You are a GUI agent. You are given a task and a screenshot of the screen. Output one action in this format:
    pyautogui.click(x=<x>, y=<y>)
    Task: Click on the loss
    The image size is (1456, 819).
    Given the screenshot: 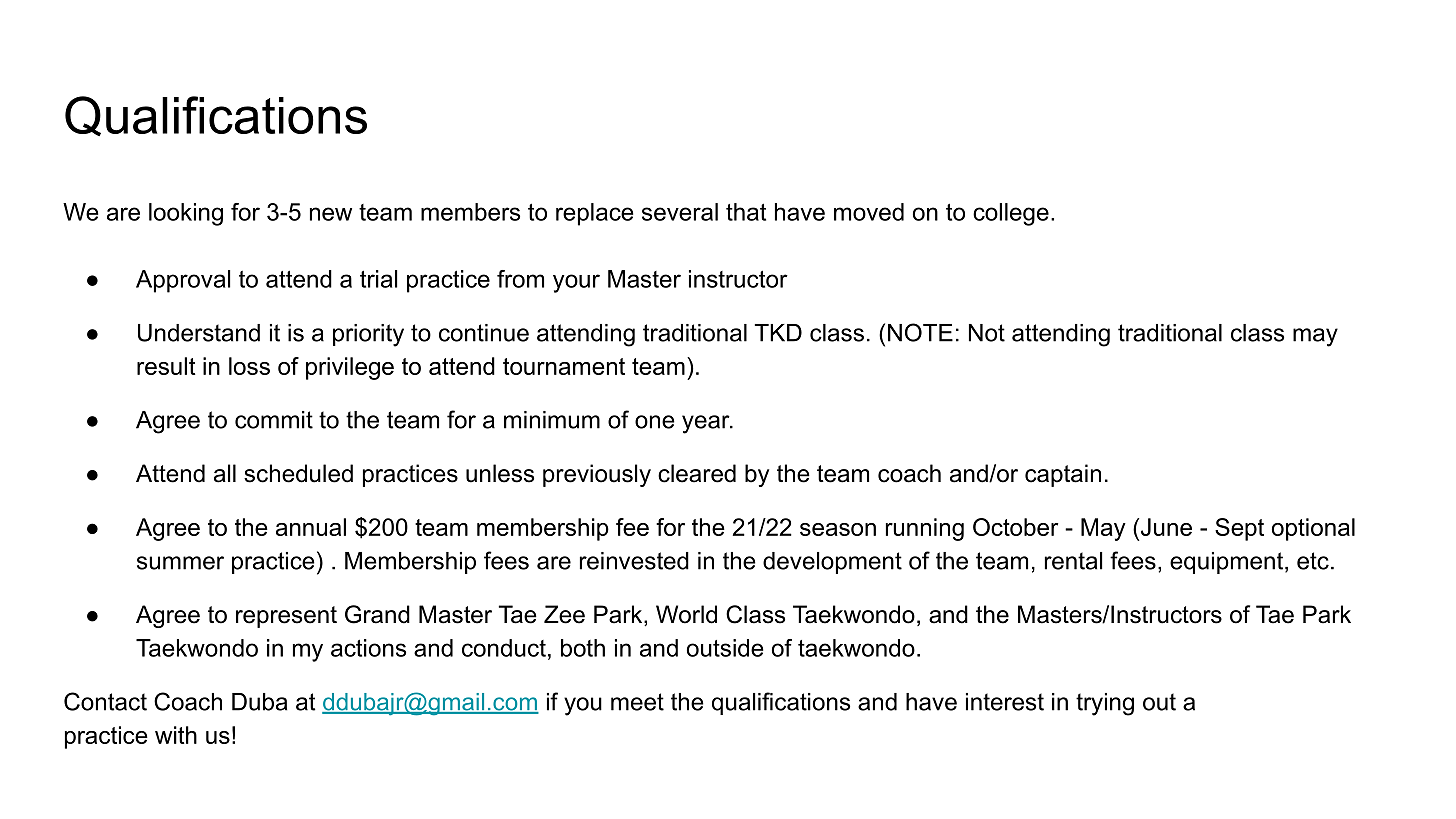 What is the action you would take?
    pyautogui.click(x=249, y=366)
